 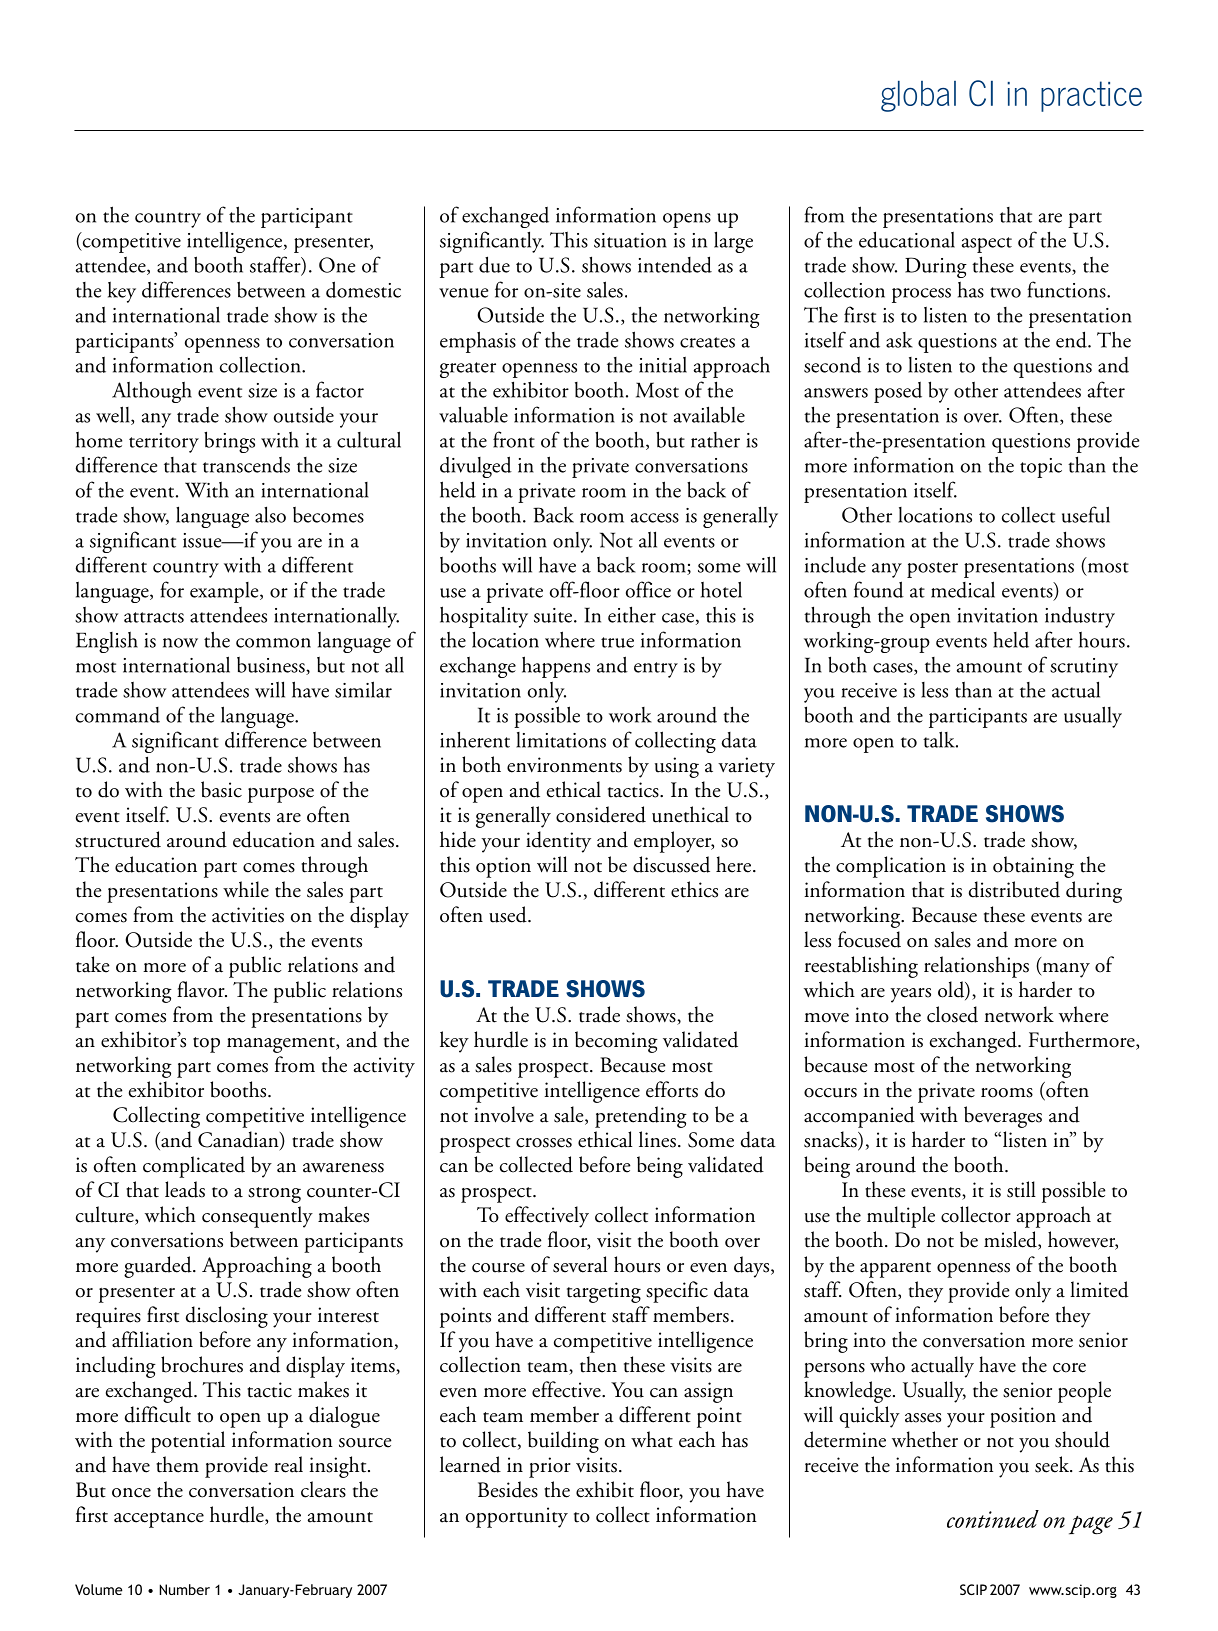 What do you see at coordinates (1003, 1117) in the screenshot?
I see `beverages` at bounding box center [1003, 1117].
